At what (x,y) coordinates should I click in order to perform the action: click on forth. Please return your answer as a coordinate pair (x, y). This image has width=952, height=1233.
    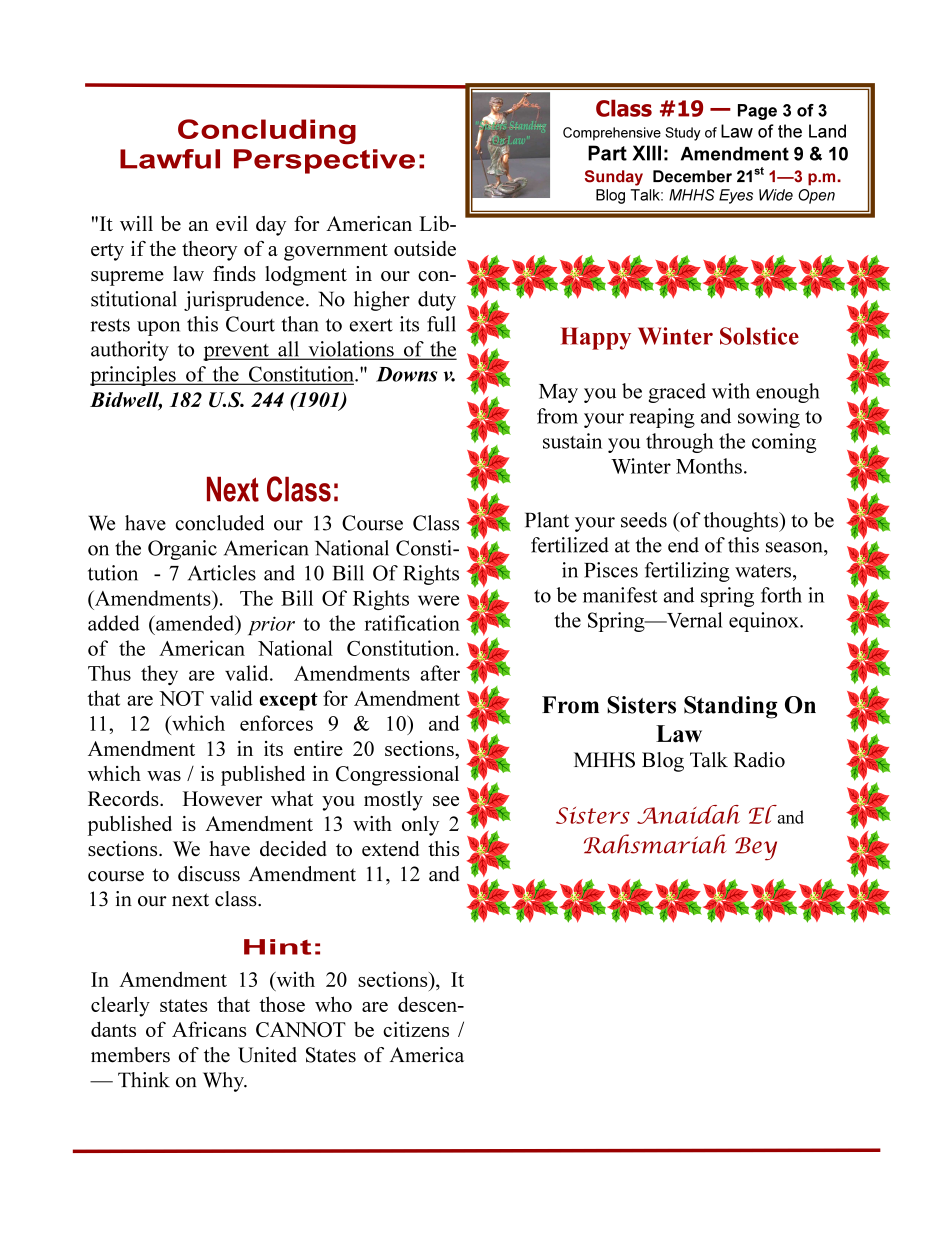
    Looking at the image, I should click on (781, 595).
